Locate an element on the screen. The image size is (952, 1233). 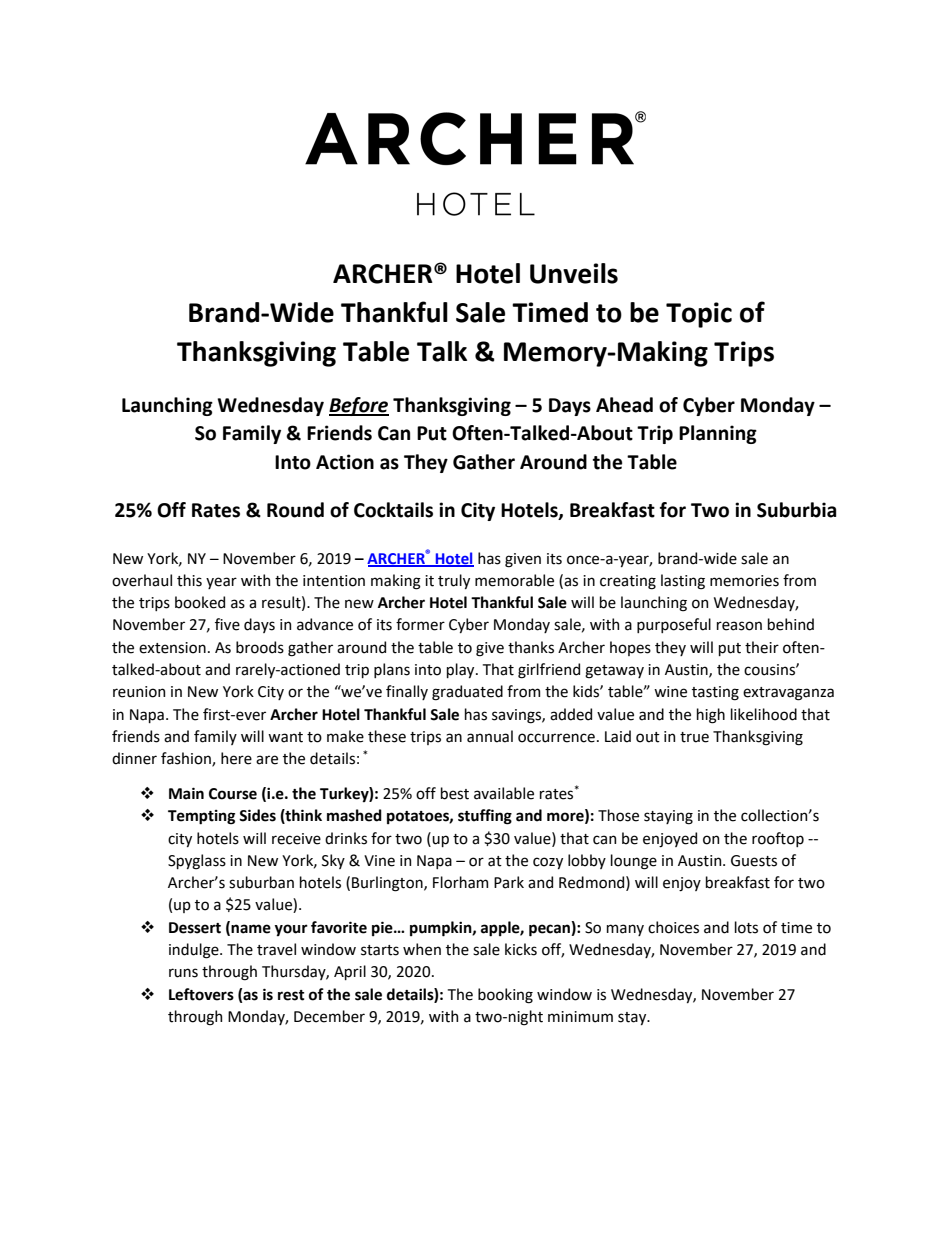
Leftovers is located at coordinates (201, 994).
